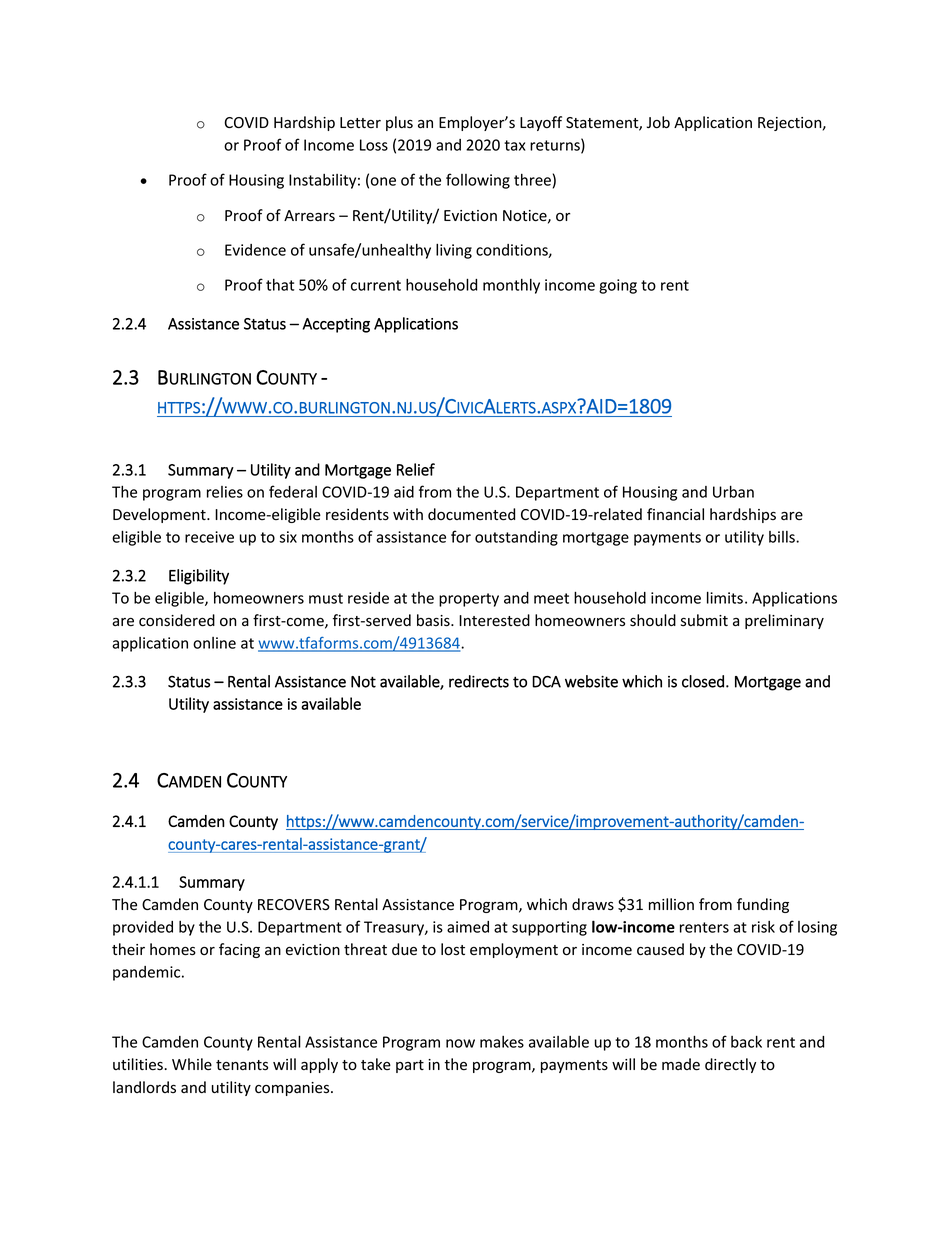 Image resolution: width=952 pixels, height=1233 pixels. What do you see at coordinates (460, 1043) in the page?
I see `now` at bounding box center [460, 1043].
